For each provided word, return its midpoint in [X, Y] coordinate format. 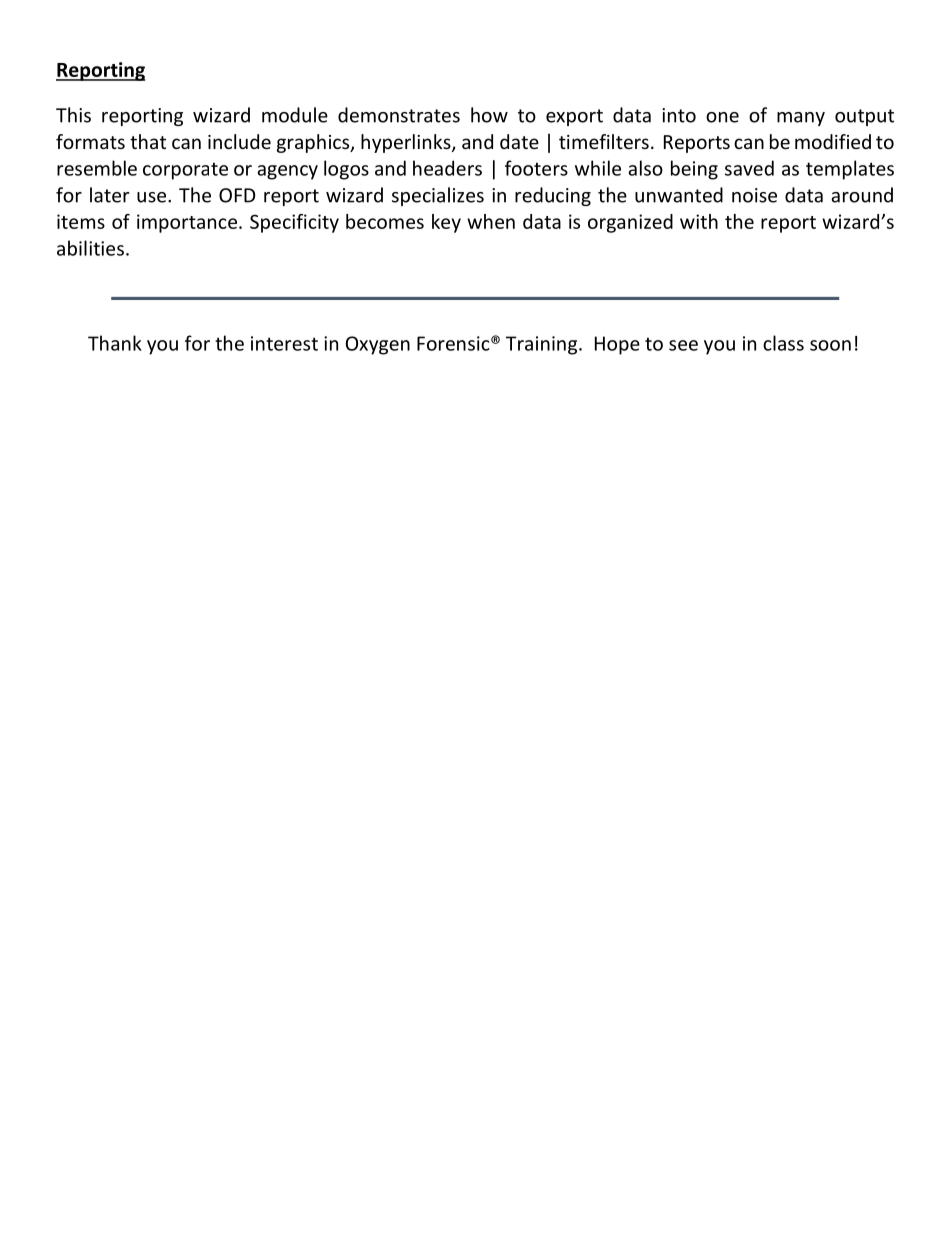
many [801, 119]
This [73, 115]
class [783, 343]
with [699, 221]
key [446, 223]
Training [543, 345]
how [489, 115]
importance [187, 223]
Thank [115, 343]
